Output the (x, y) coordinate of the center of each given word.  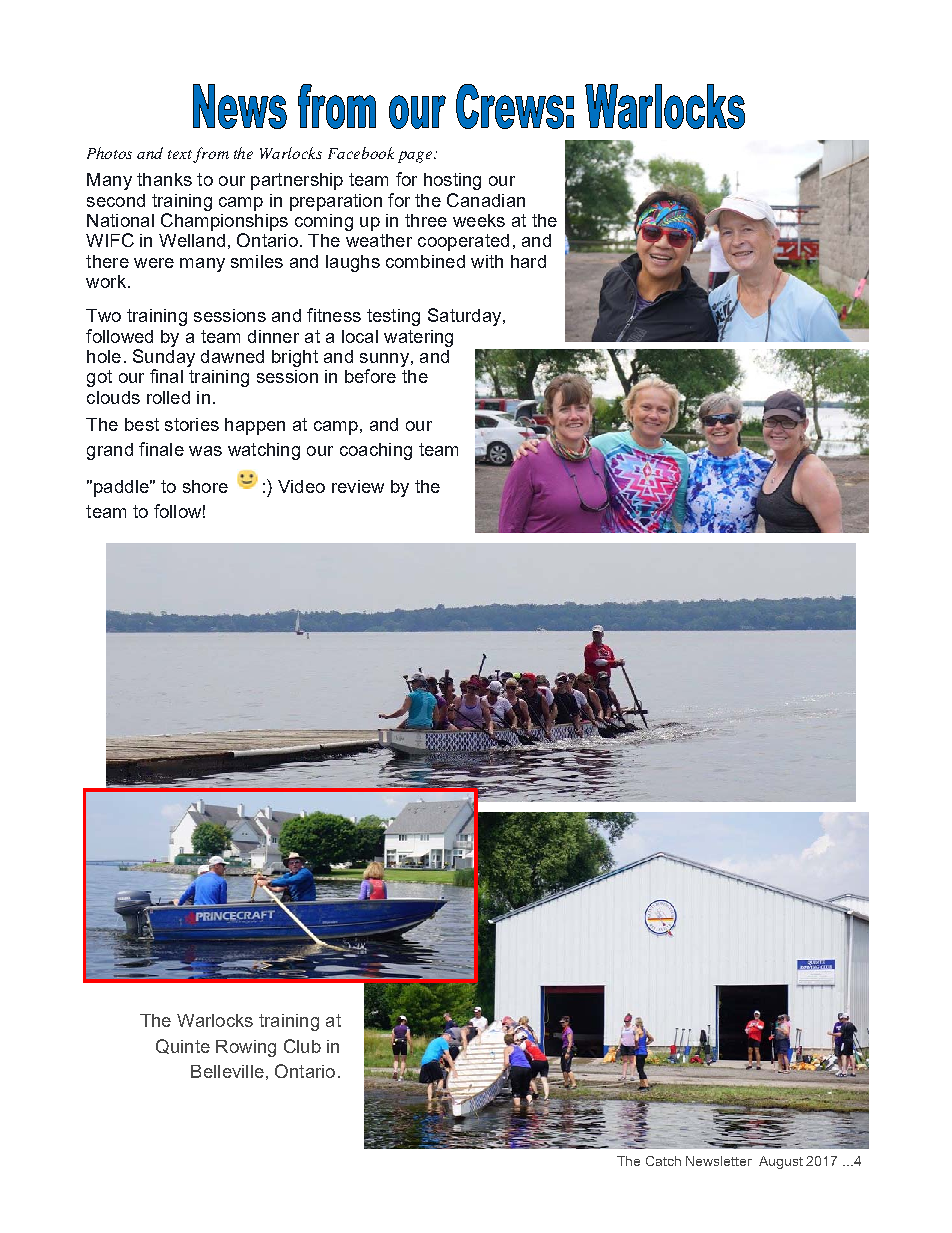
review (358, 486)
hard (528, 261)
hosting (452, 181)
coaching (376, 451)
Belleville (227, 1071)
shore (205, 486)
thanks (164, 179)
